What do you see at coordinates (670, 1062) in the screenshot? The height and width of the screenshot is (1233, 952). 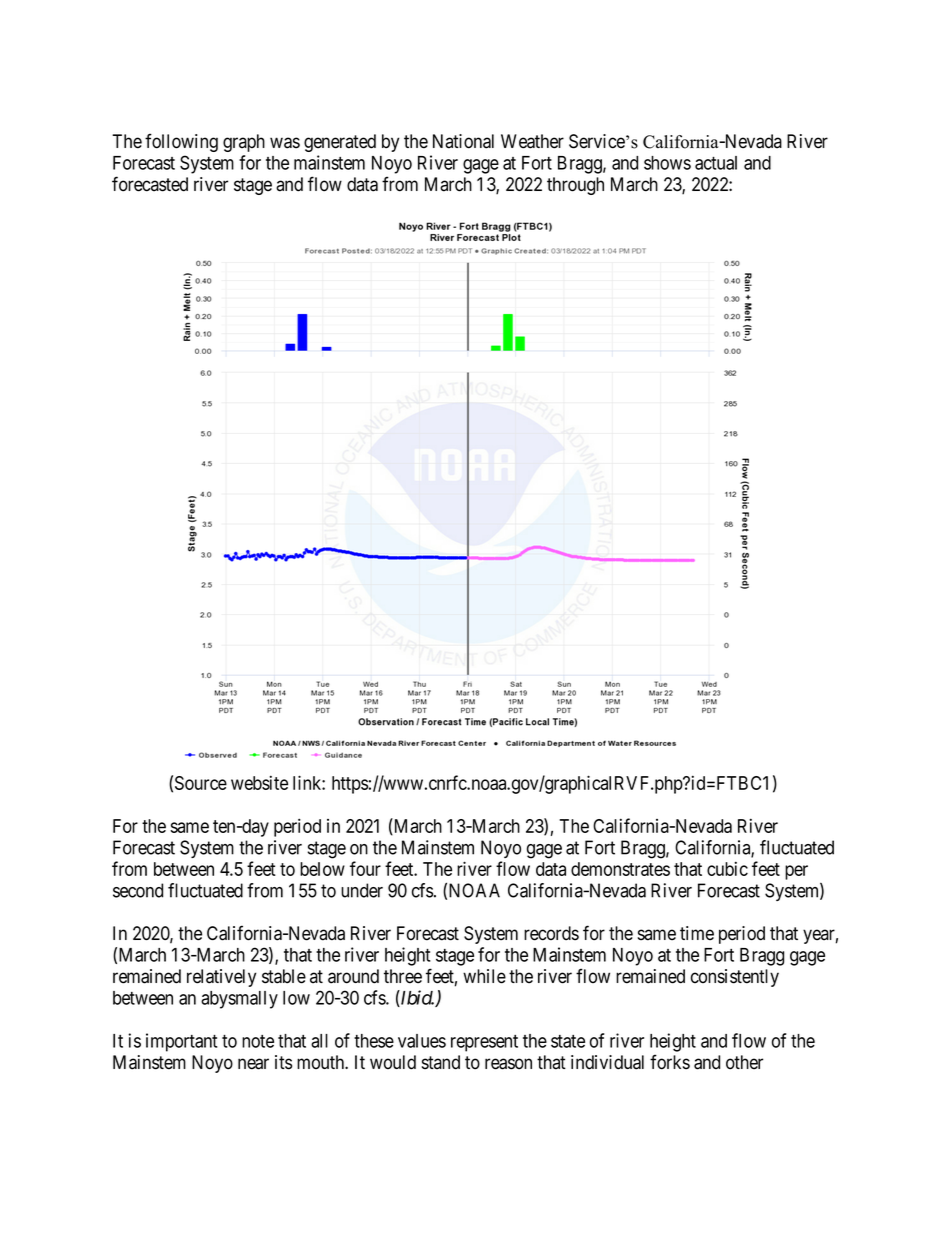 I see `forks` at bounding box center [670, 1062].
